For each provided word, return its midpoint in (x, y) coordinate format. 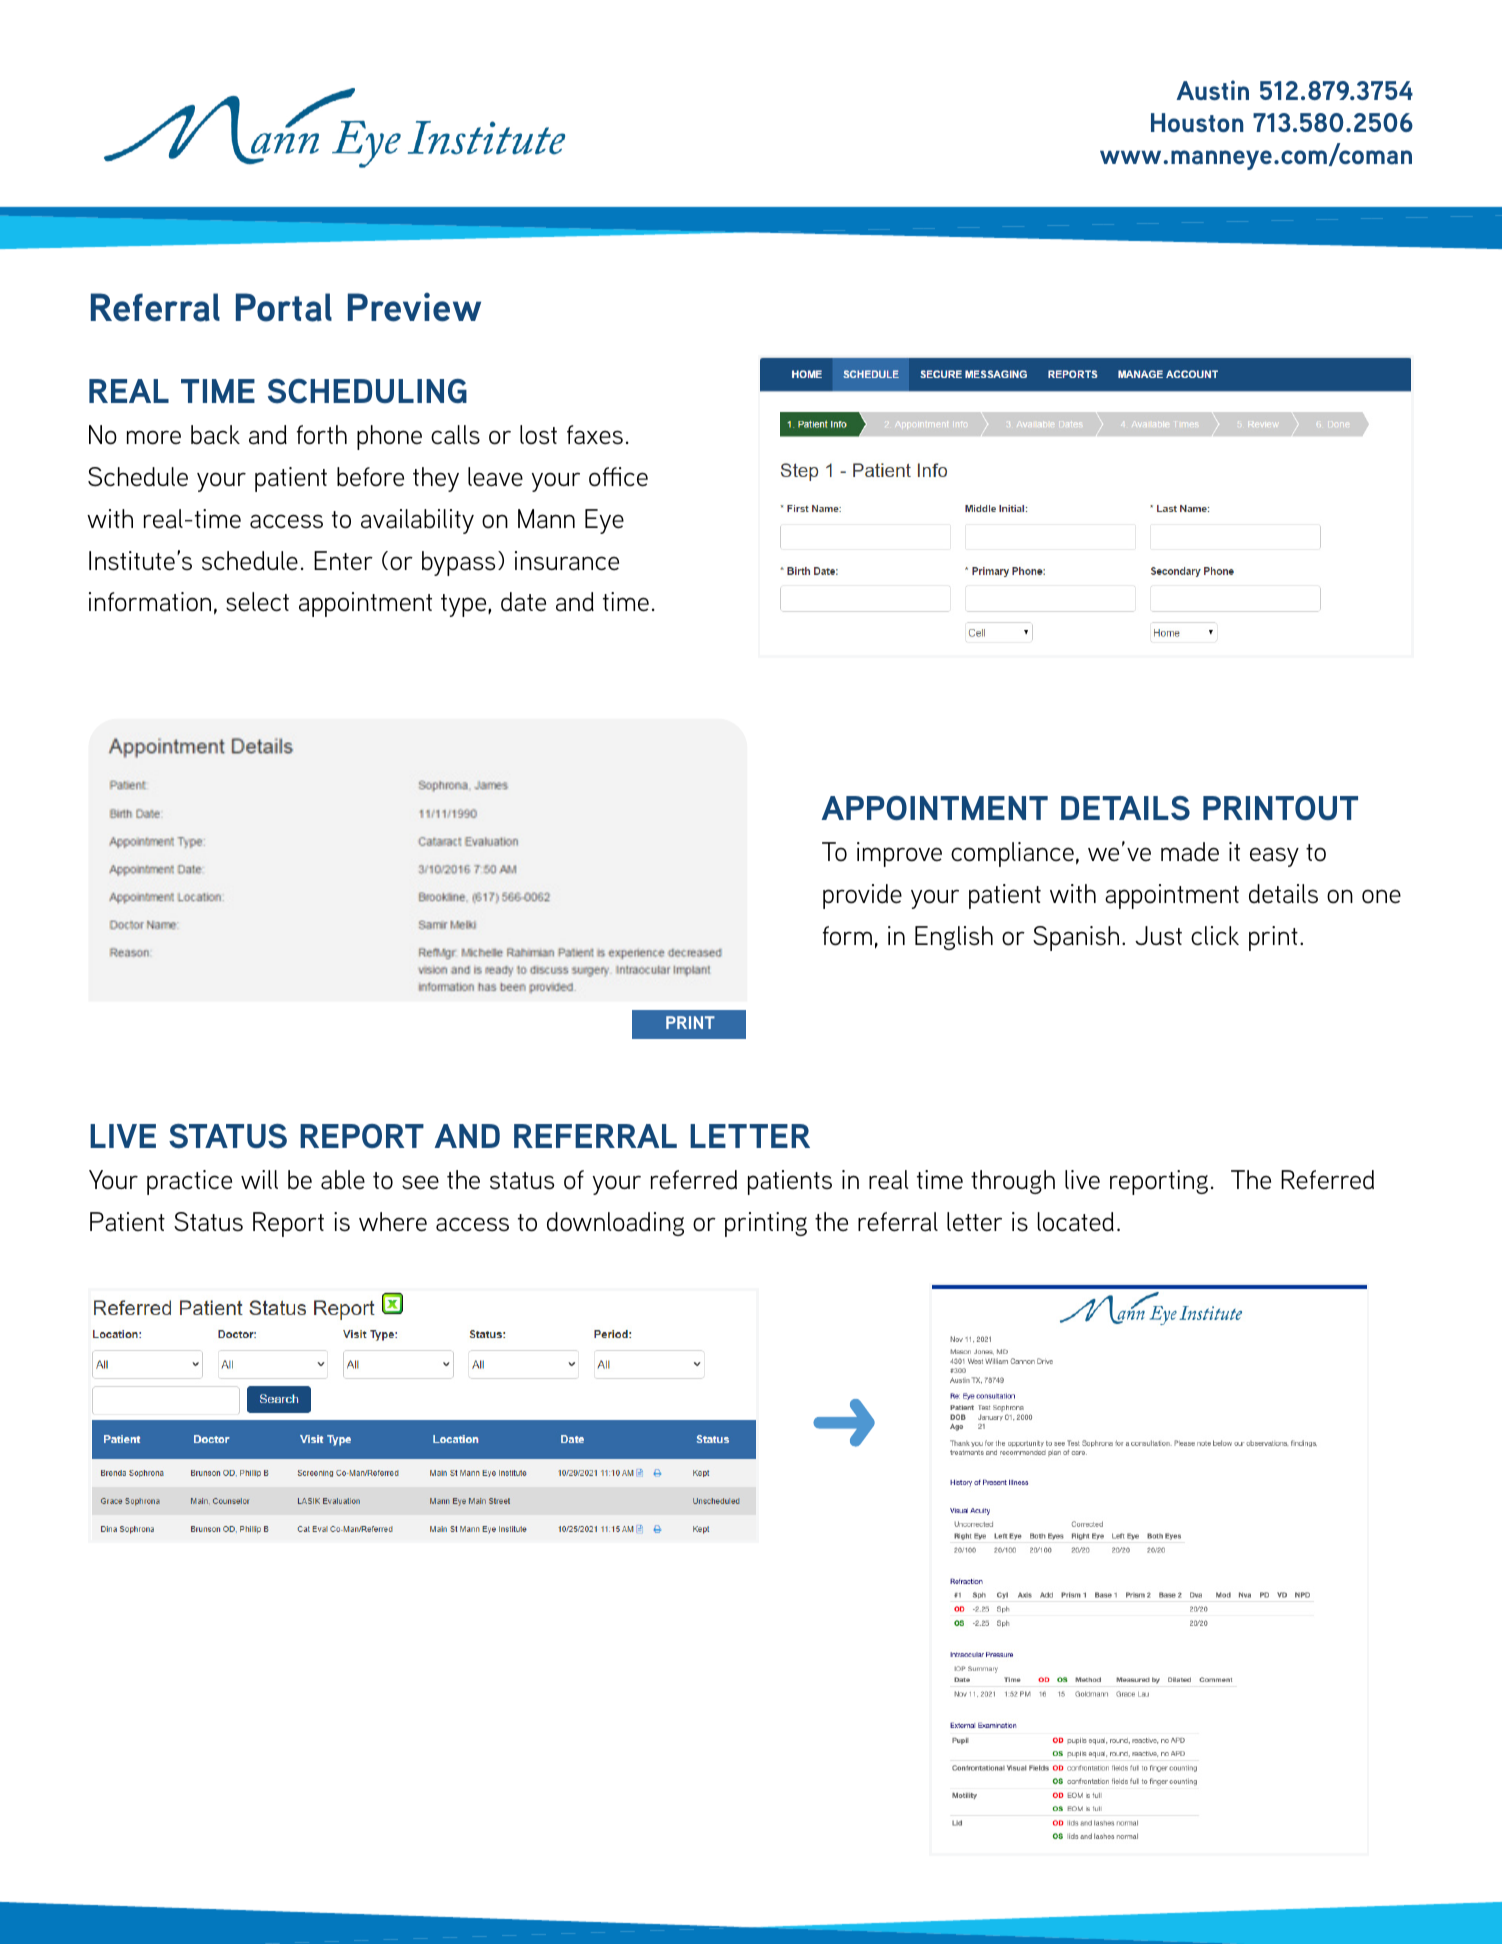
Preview (414, 307)
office (618, 477)
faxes (595, 435)
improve (899, 854)
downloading (615, 1224)
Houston (1197, 122)
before (370, 477)
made (1190, 852)
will (259, 1179)
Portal (284, 307)
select (257, 602)
